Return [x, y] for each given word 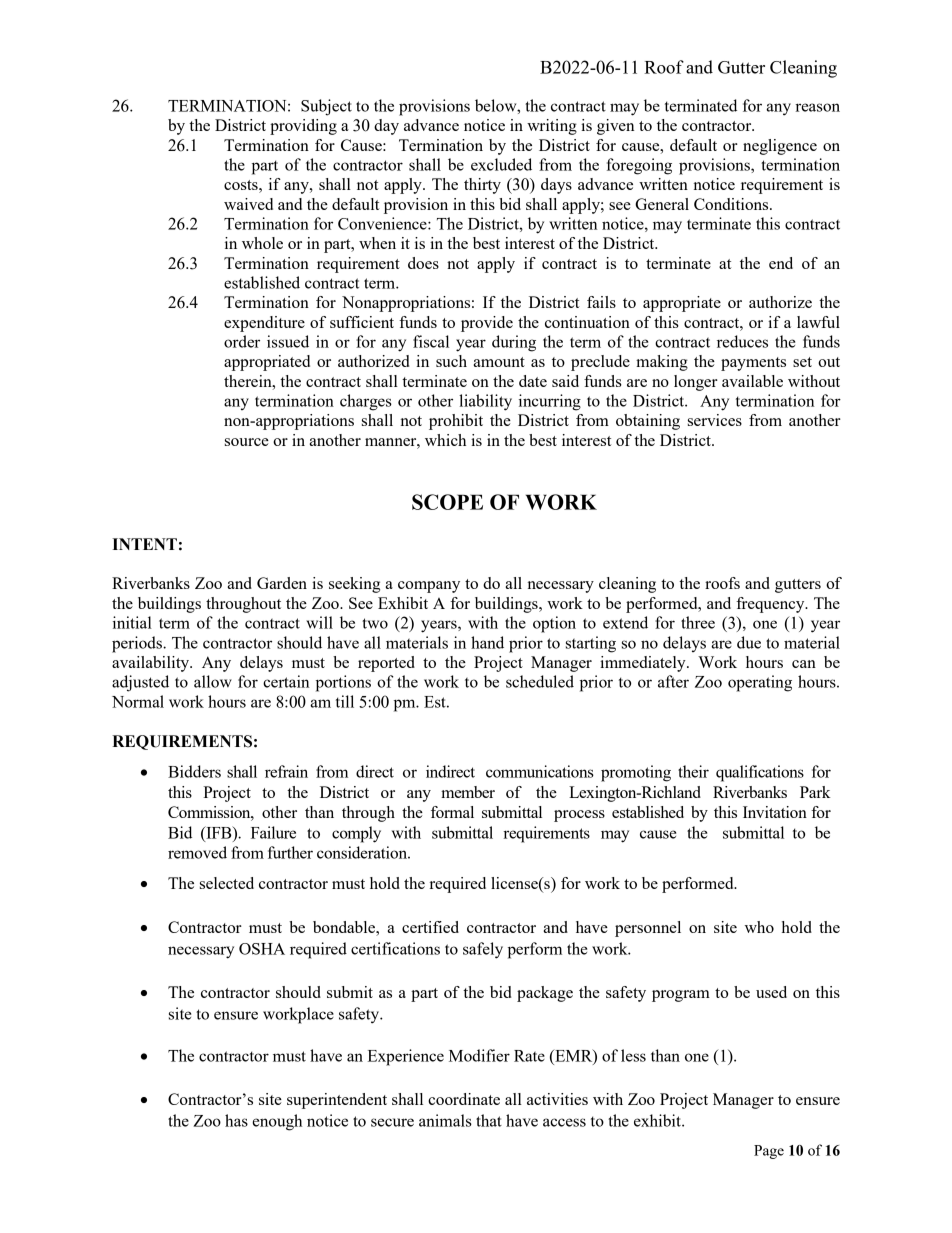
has [236, 1120]
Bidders [194, 771]
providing [303, 127]
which [445, 440]
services [715, 420]
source [247, 442]
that [489, 1120]
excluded [501, 164]
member [468, 792]
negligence [780, 147]
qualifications [760, 773]
